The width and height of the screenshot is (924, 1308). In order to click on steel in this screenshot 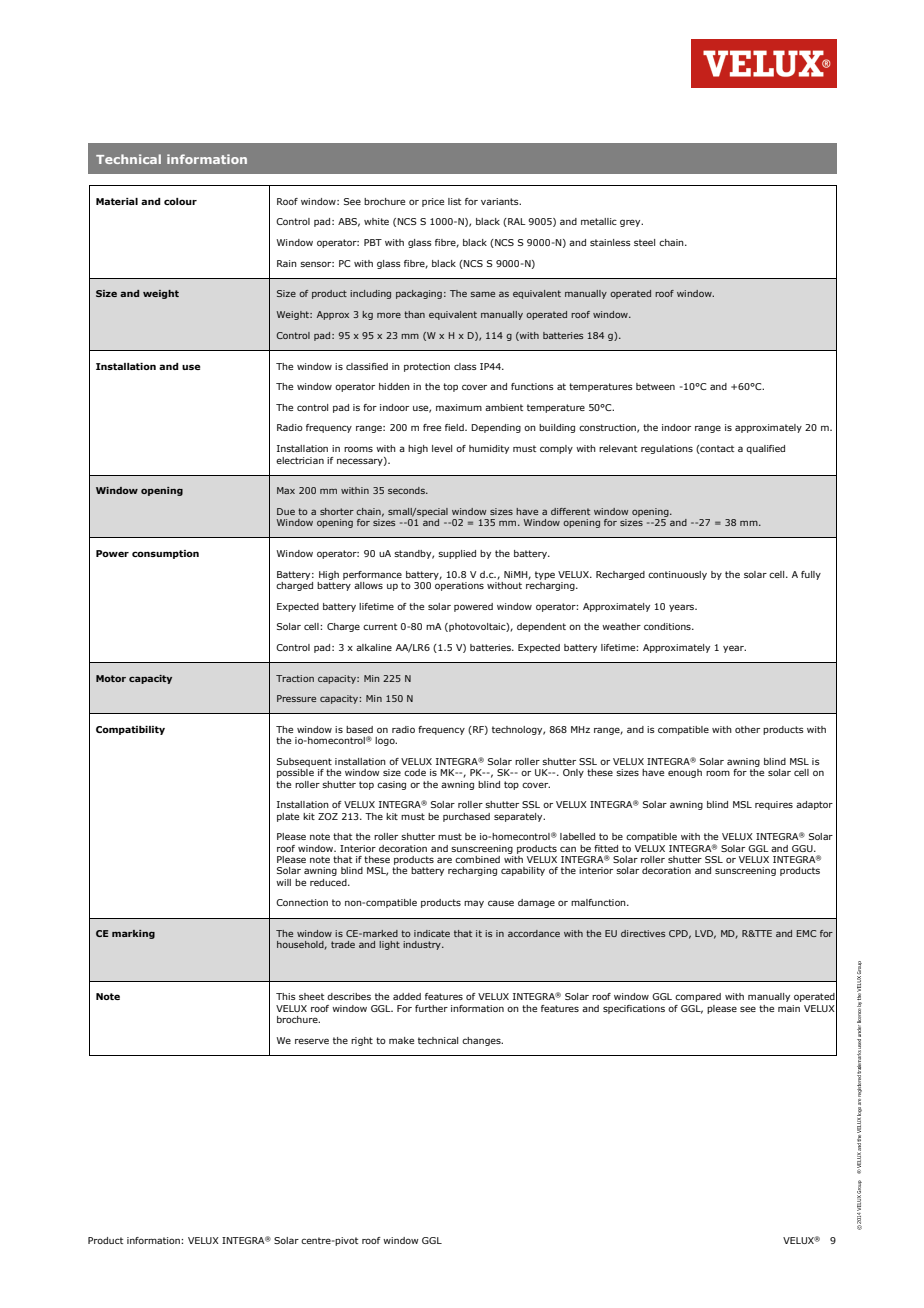, I will do `click(644, 242)`.
